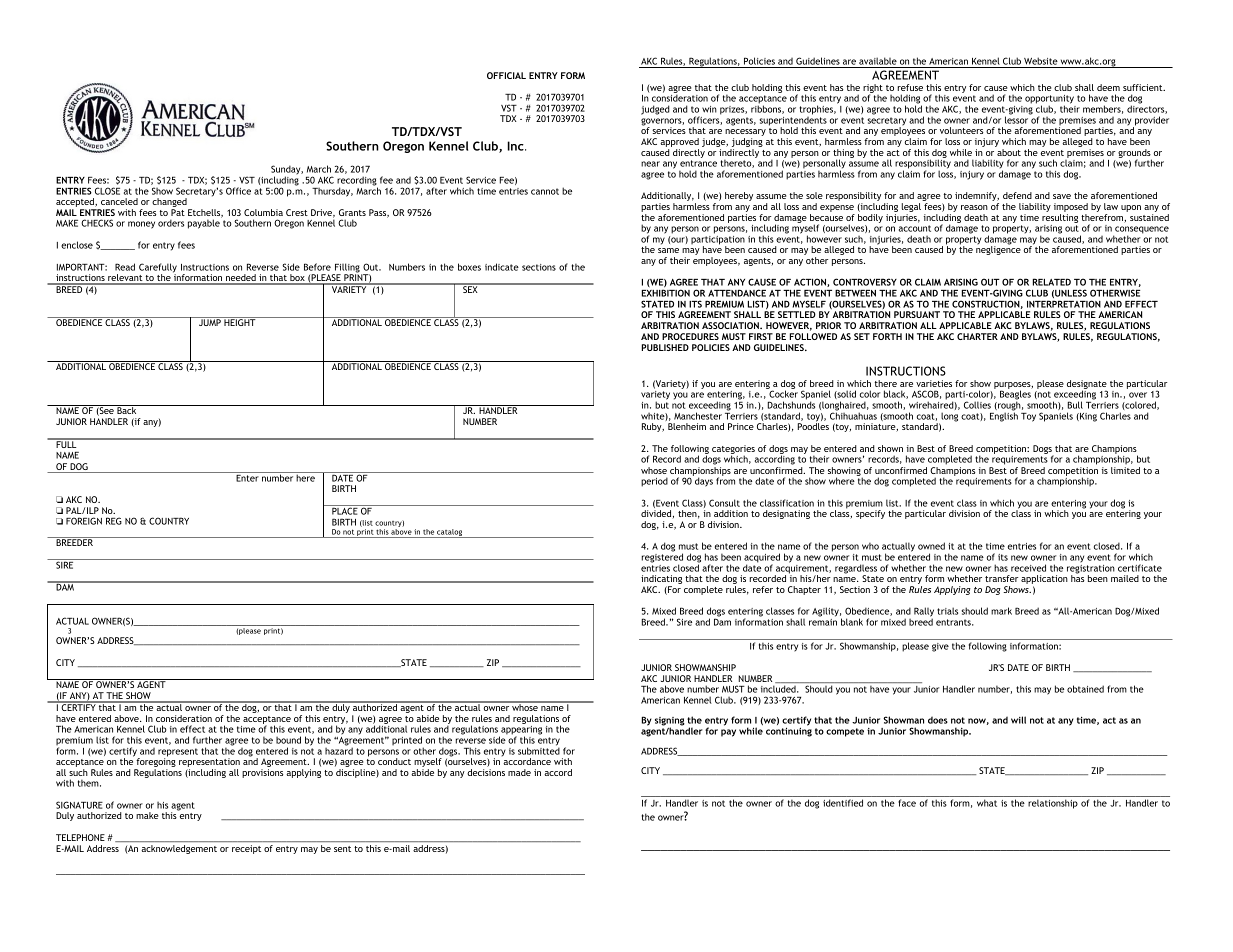 The image size is (1233, 952). Describe the element at coordinates (679, 144) in the screenshot. I see `approved` at that location.
